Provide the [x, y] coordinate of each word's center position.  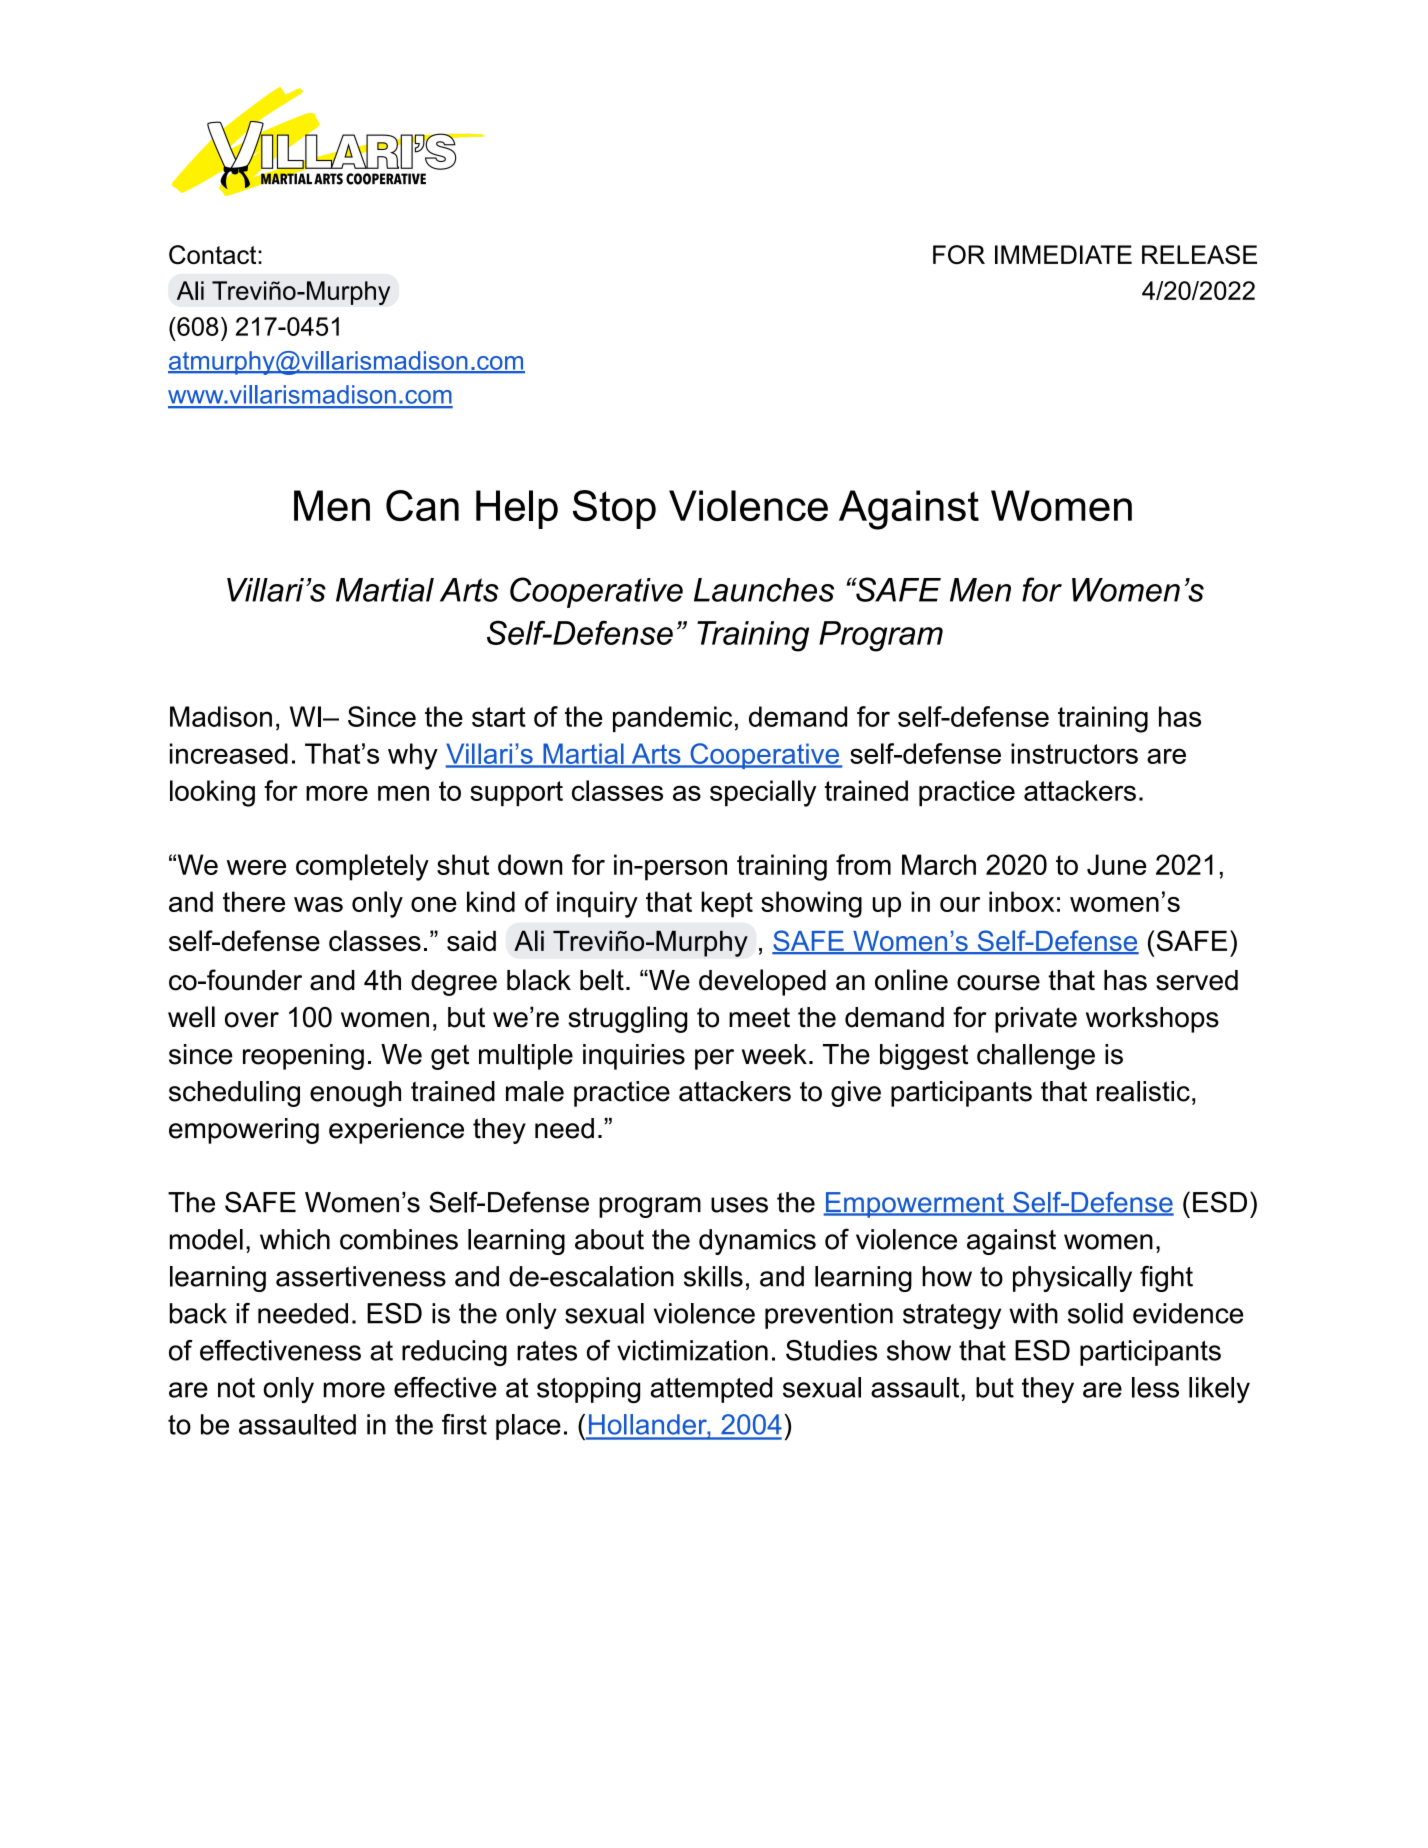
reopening [303, 1057]
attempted [711, 1390]
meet [759, 1017]
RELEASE [1199, 254]
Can [422, 505]
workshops [1152, 1020]
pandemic [672, 719]
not [236, 1388]
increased [229, 753]
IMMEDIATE [1063, 254]
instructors [1074, 753]
